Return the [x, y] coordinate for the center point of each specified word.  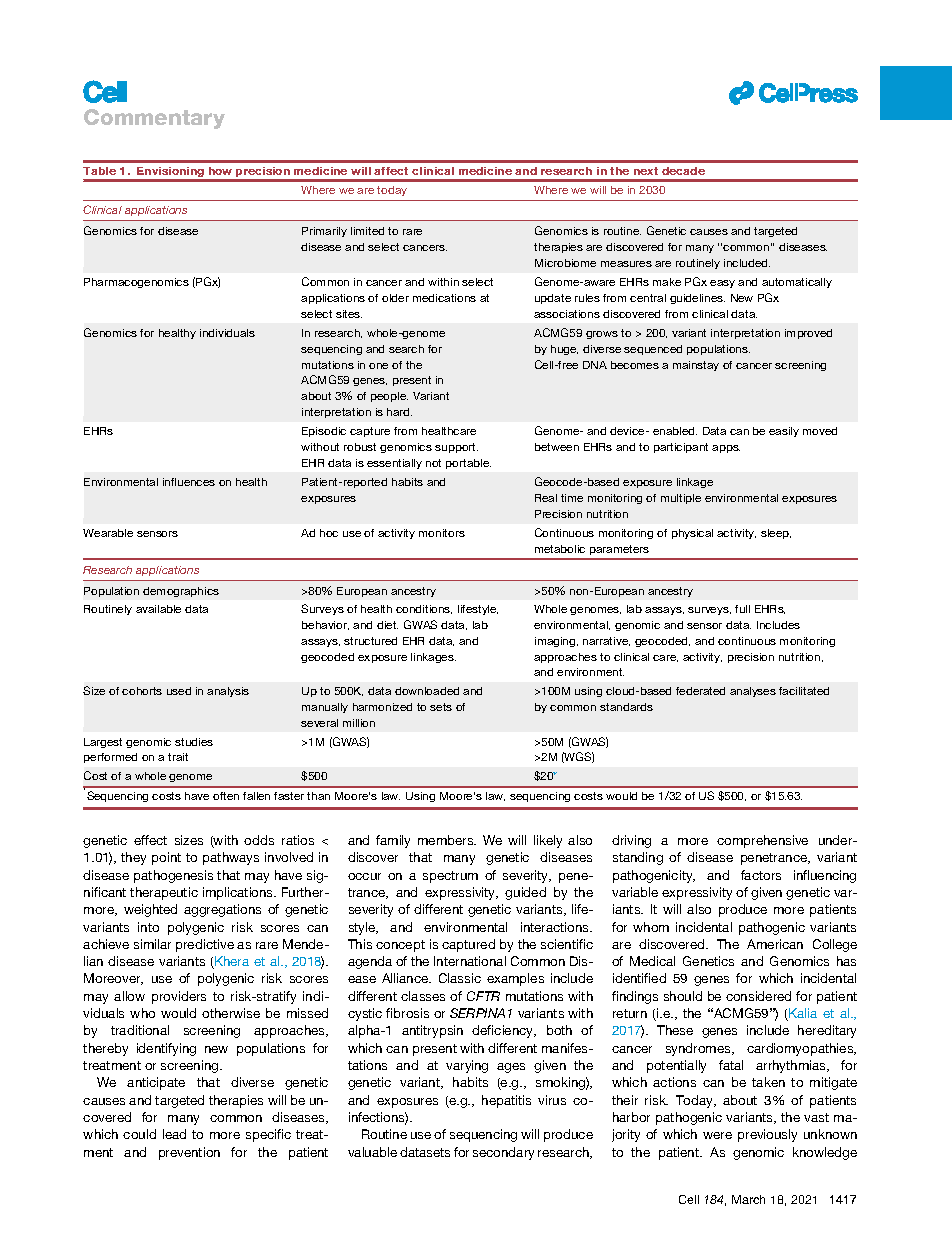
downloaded [427, 691]
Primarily [324, 232]
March [748, 1199]
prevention [189, 1153]
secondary [503, 1153]
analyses [753, 692]
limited [367, 231]
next [646, 171]
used [179, 691]
